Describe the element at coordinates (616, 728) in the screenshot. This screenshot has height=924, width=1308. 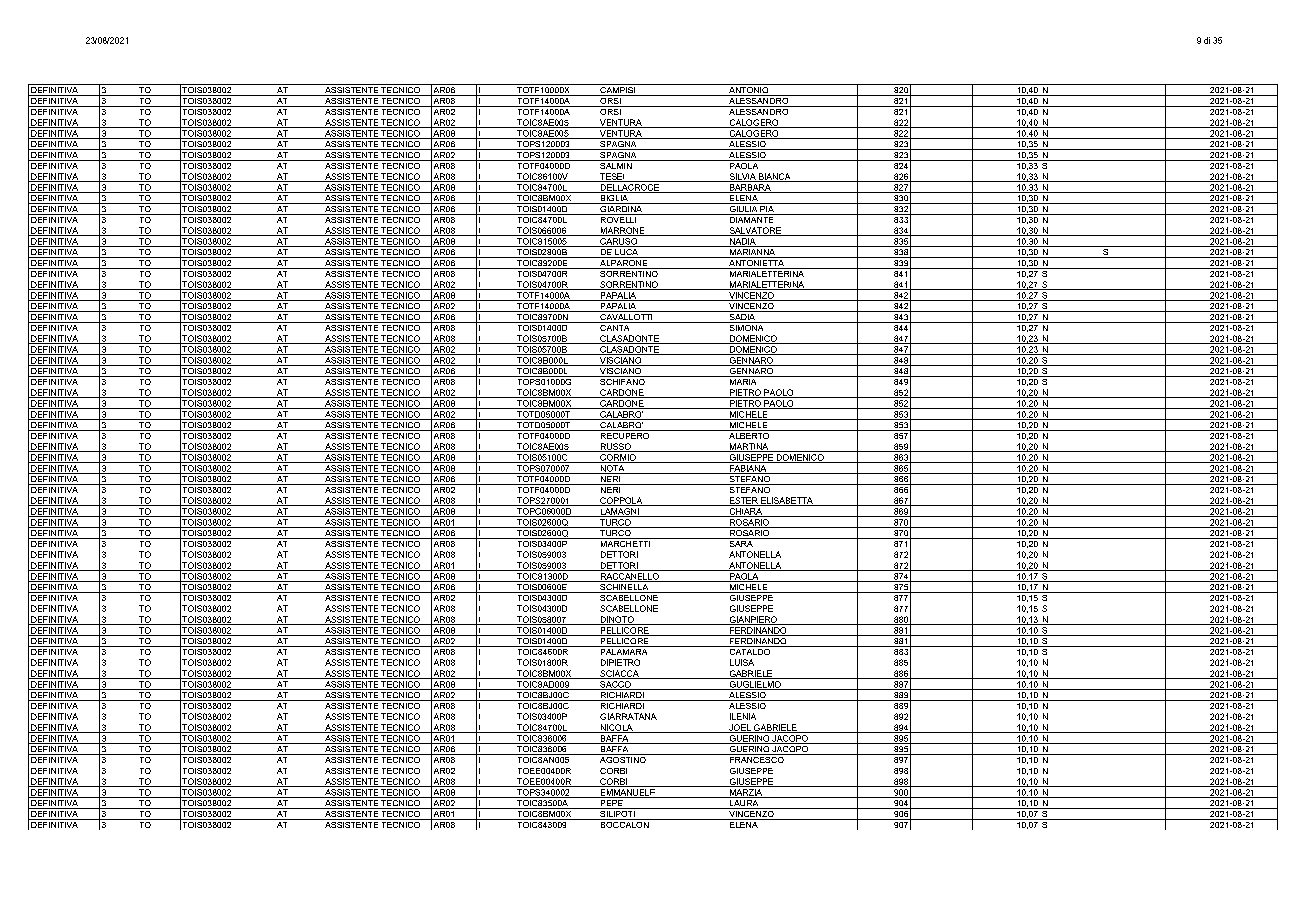
I see `NICOLA` at that location.
